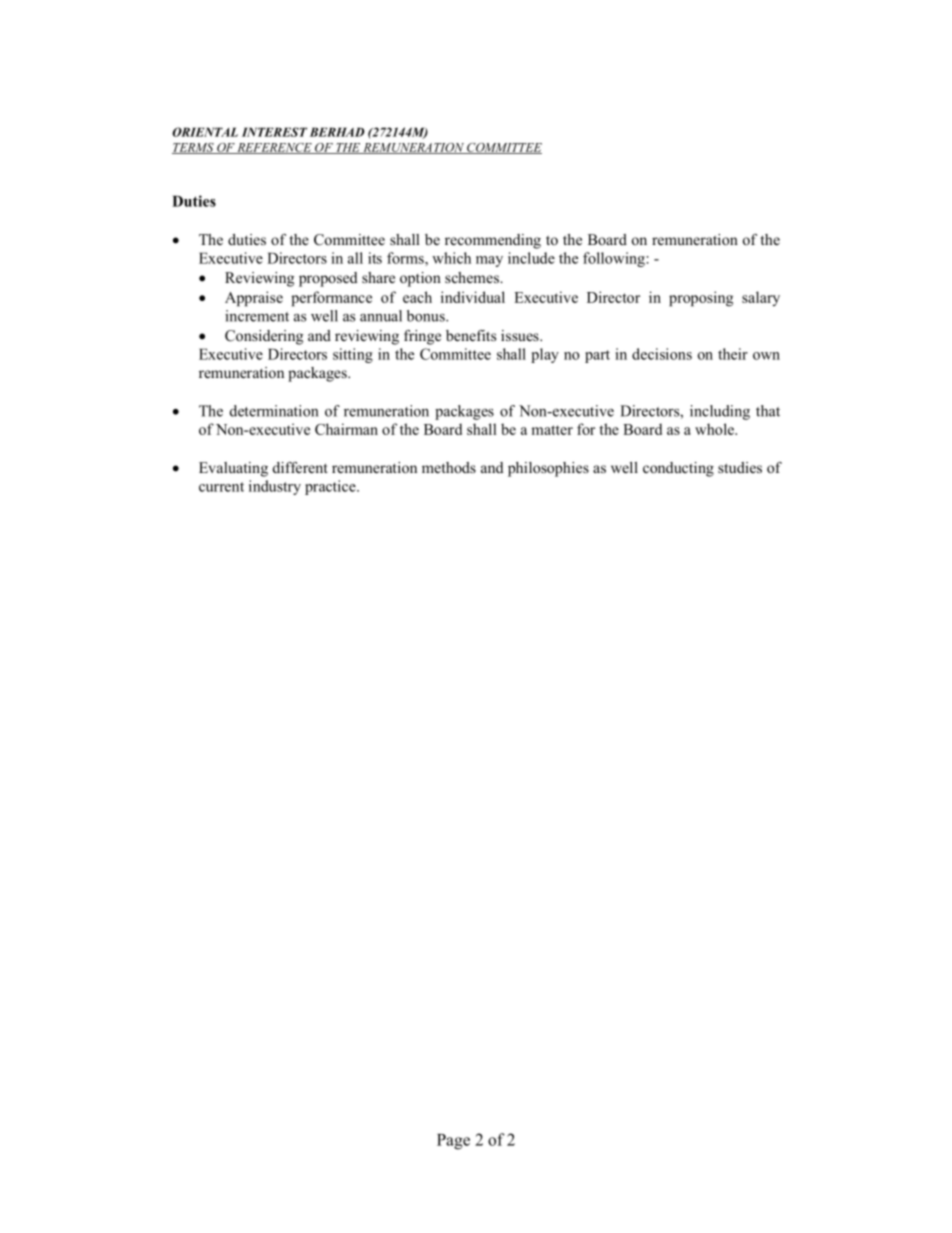  Describe the element at coordinates (331, 487) in the page. I see `practice` at that location.
